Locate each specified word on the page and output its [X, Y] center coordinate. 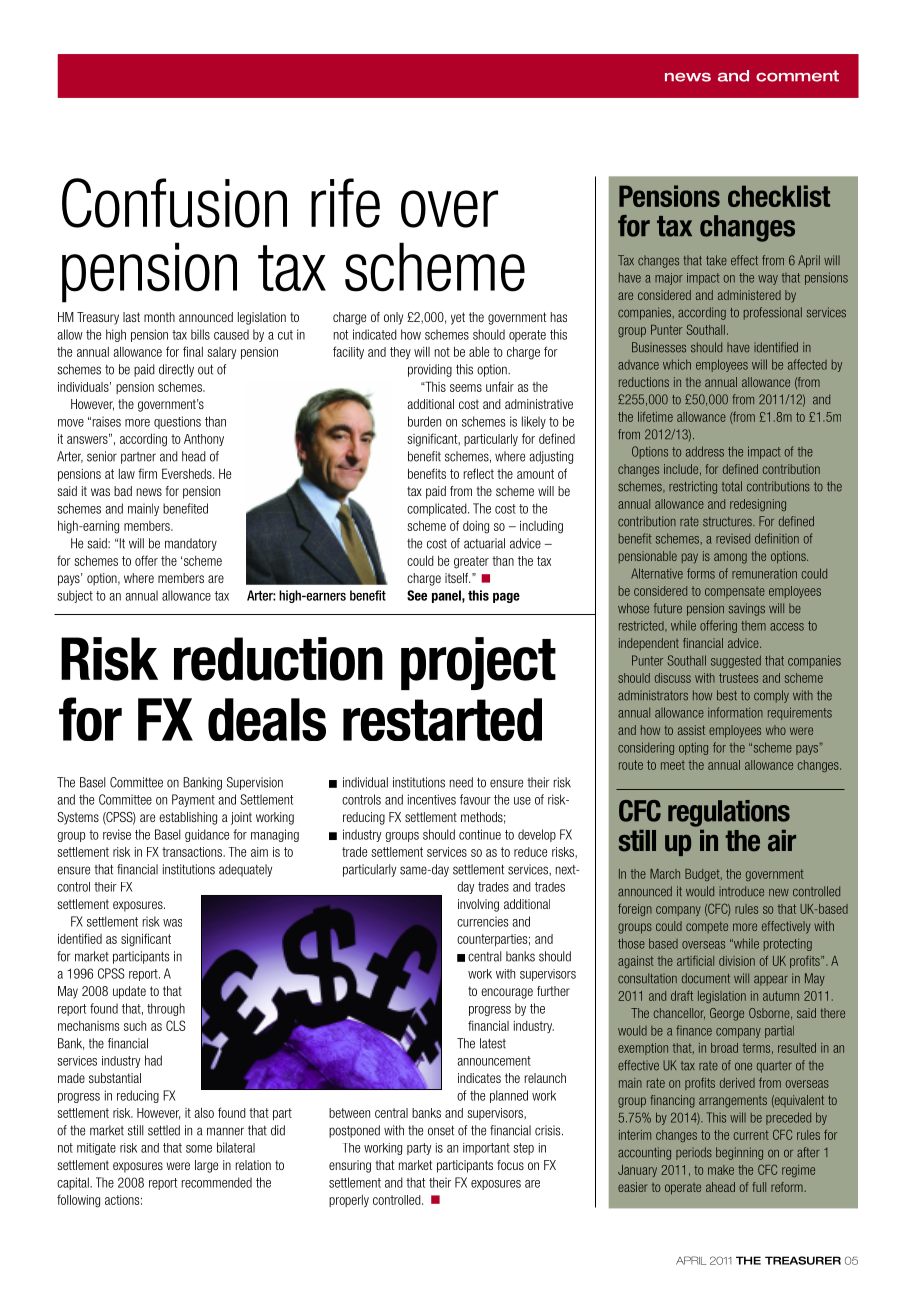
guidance [207, 835]
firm [147, 473]
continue [480, 834]
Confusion [174, 203]
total [732, 486]
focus [510, 1165]
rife [345, 203]
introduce [741, 891]
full [759, 1187]
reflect [479, 473]
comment [797, 76]
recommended [217, 1182]
